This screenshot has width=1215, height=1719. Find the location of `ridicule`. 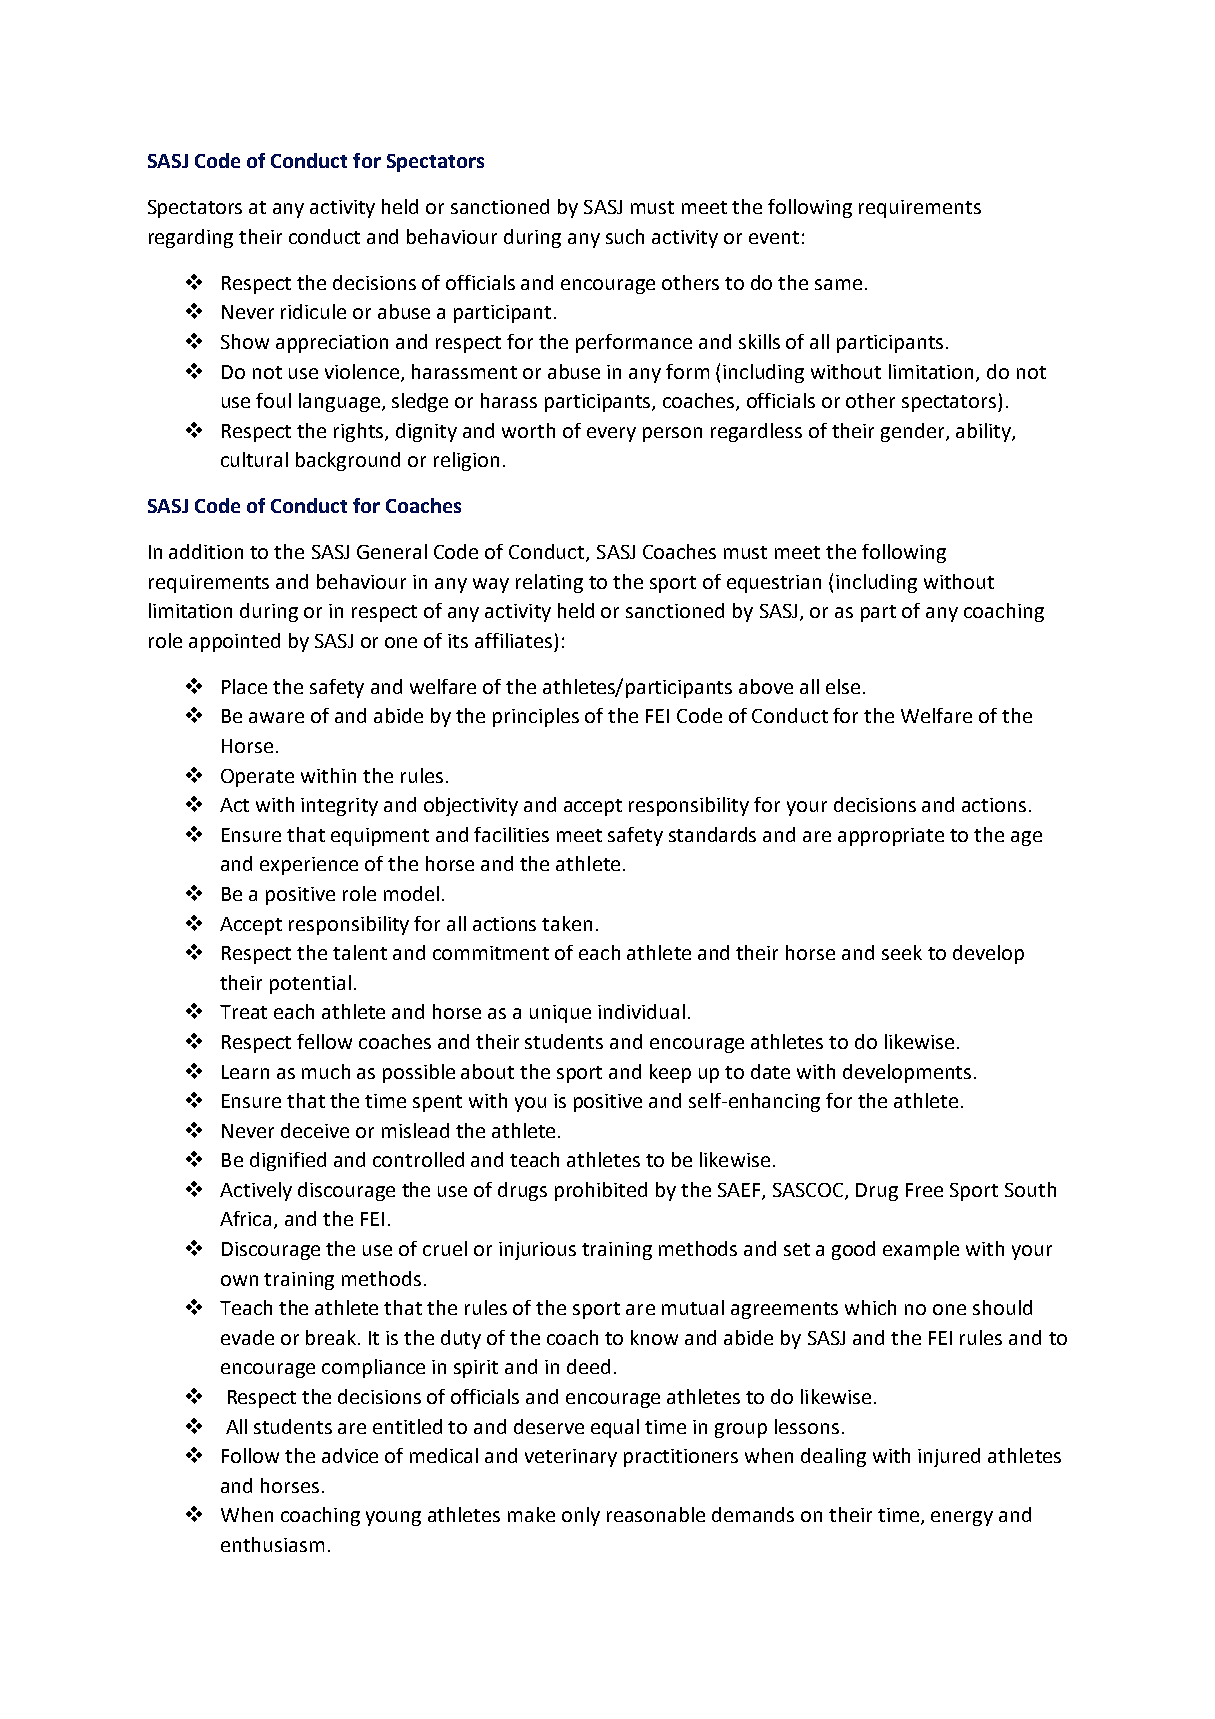

ridicule is located at coordinates (313, 311).
